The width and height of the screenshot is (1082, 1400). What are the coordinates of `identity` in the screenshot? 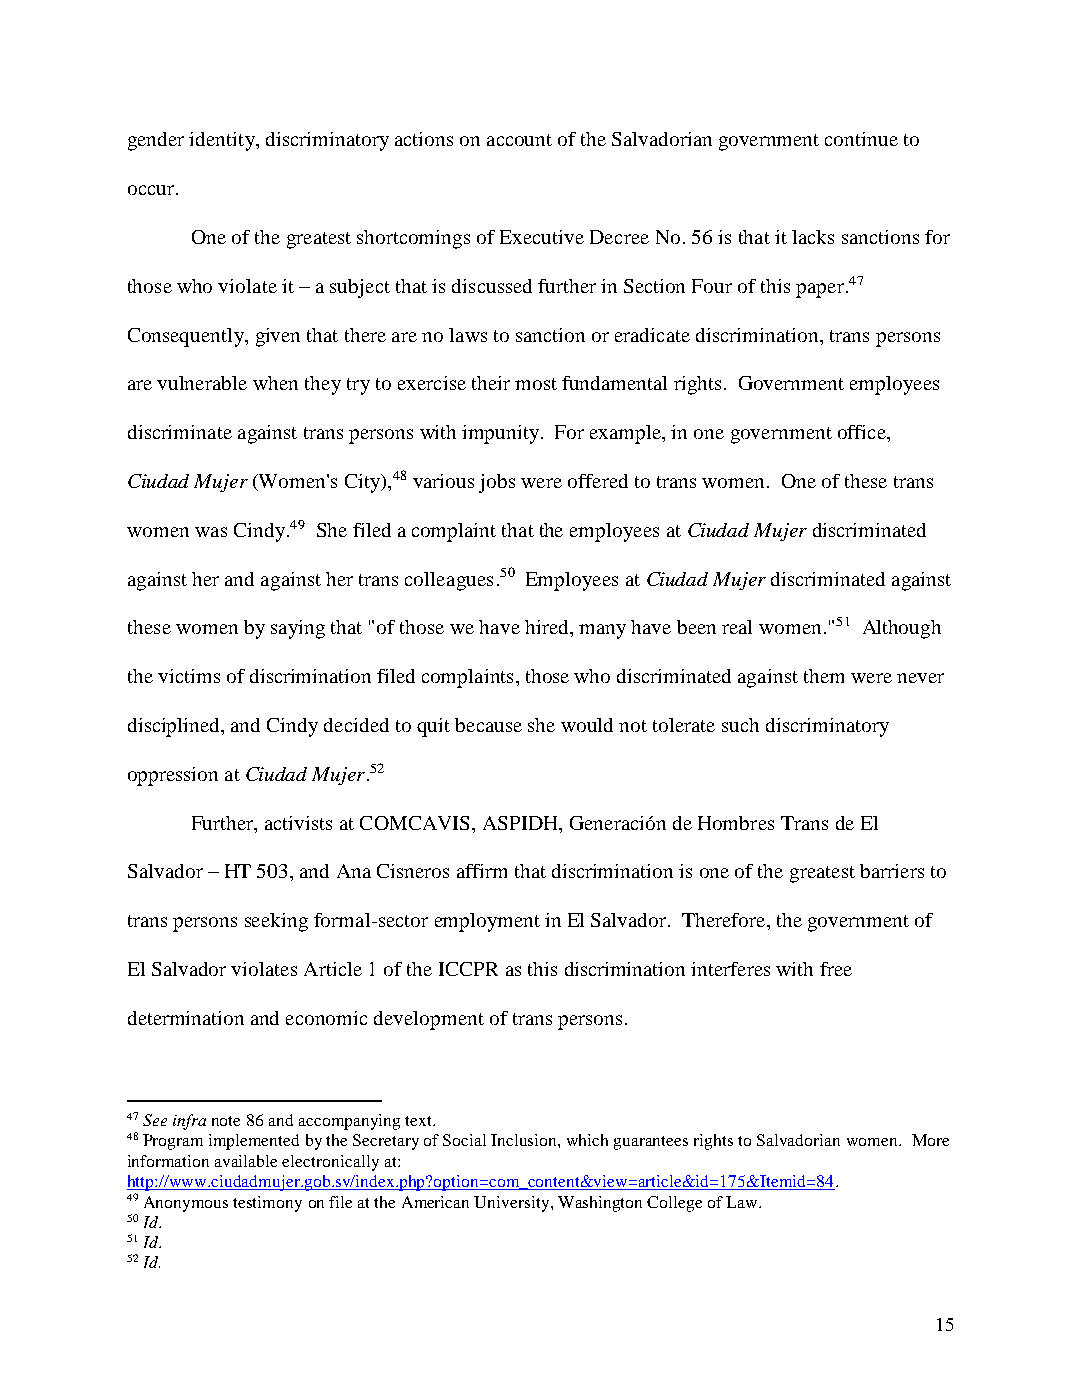 It's located at (223, 141).
